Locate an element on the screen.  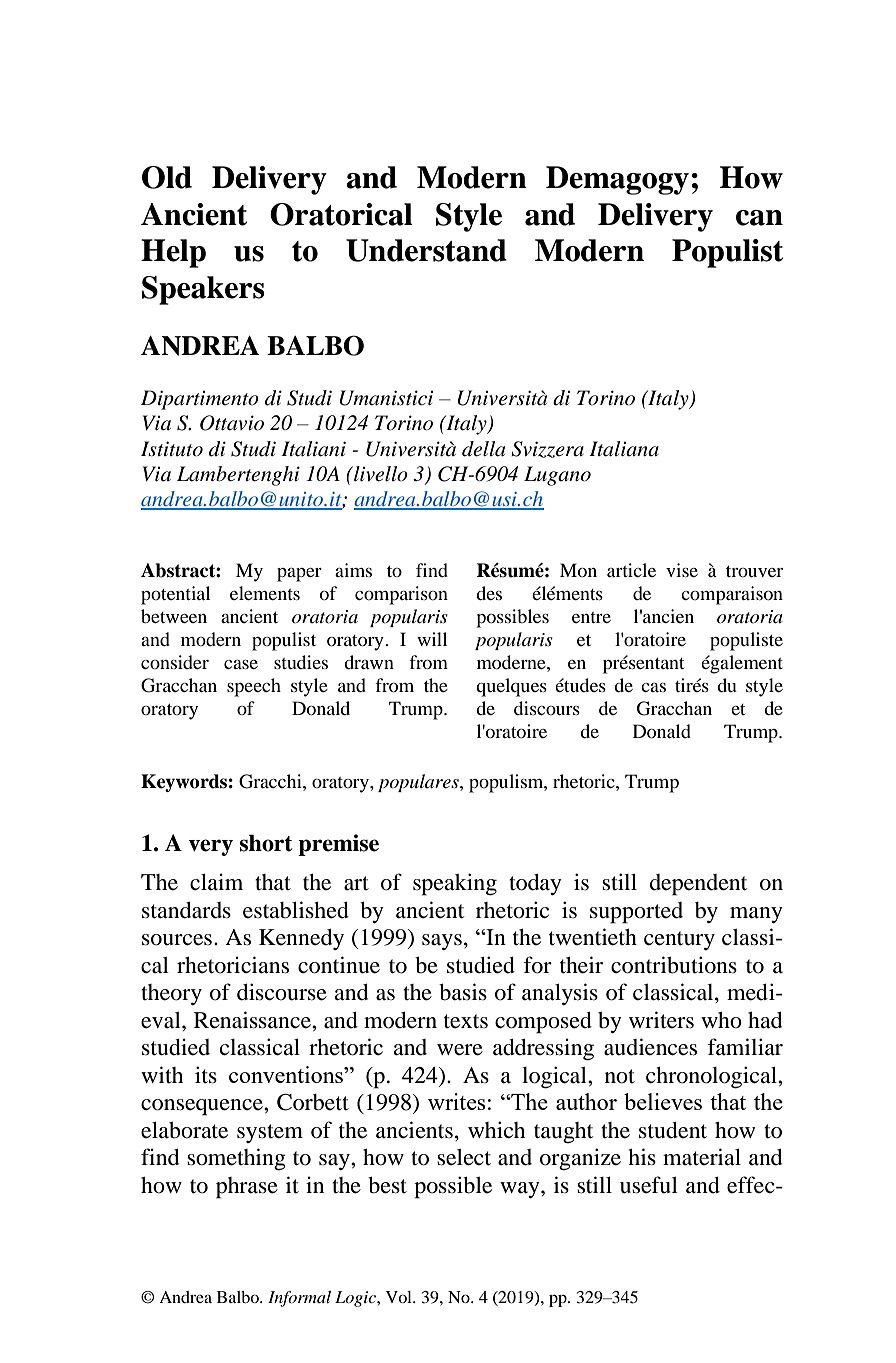
Informal is located at coordinates (299, 1299).
